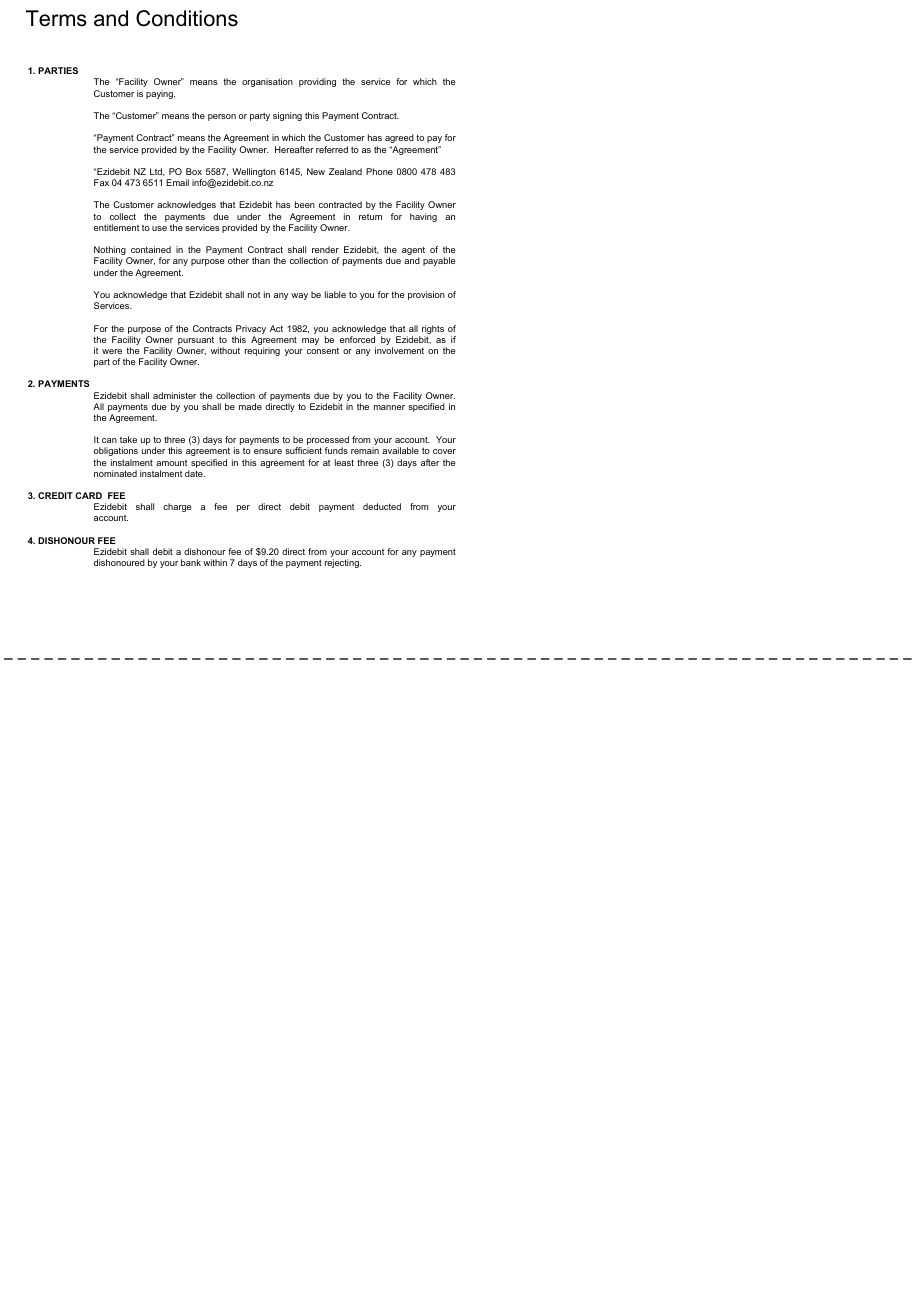 Image resolution: width=924 pixels, height=1308 pixels. Describe the element at coordinates (426, 295) in the document. I see `provision` at that location.
